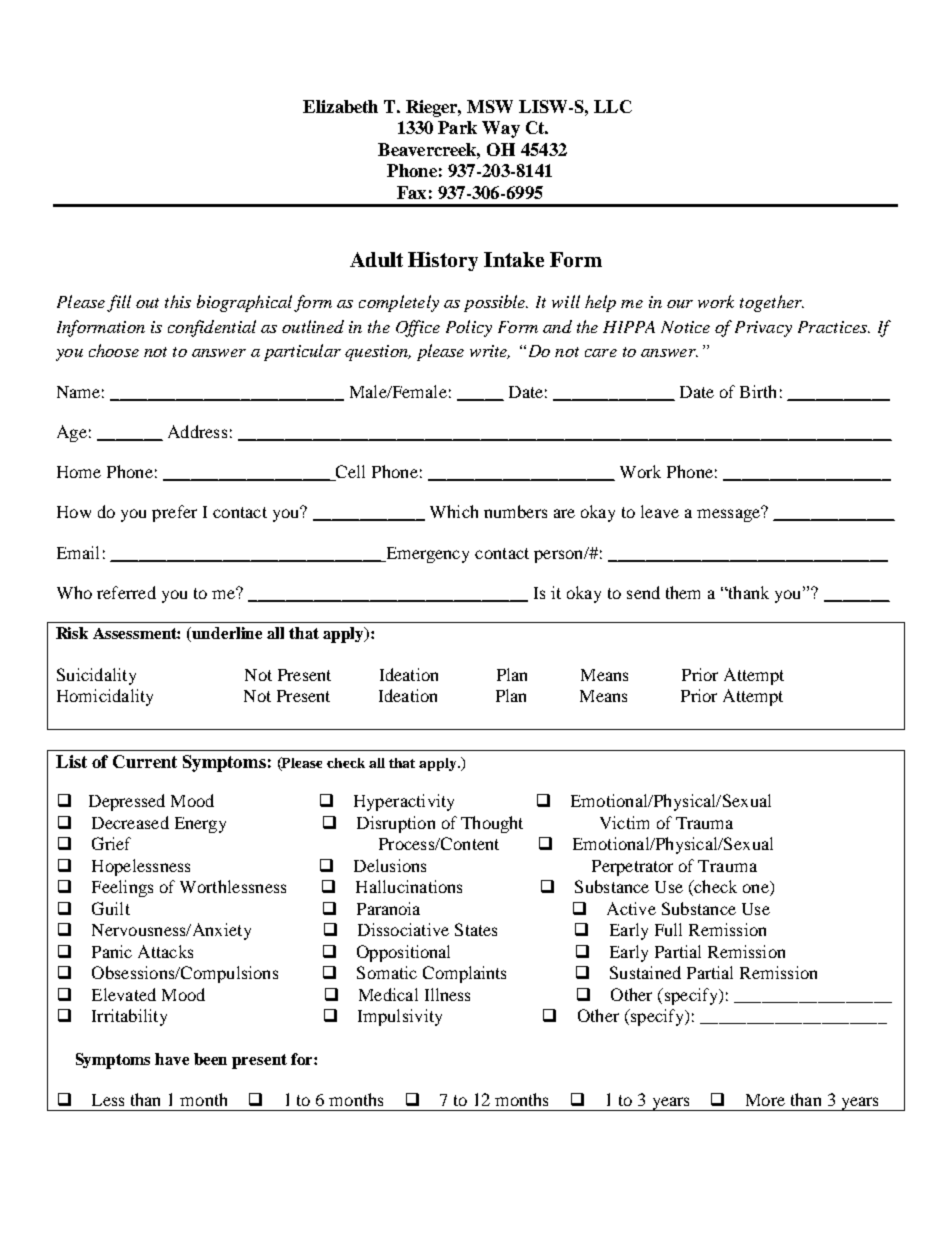  I want to click on More, so click(765, 1100).
